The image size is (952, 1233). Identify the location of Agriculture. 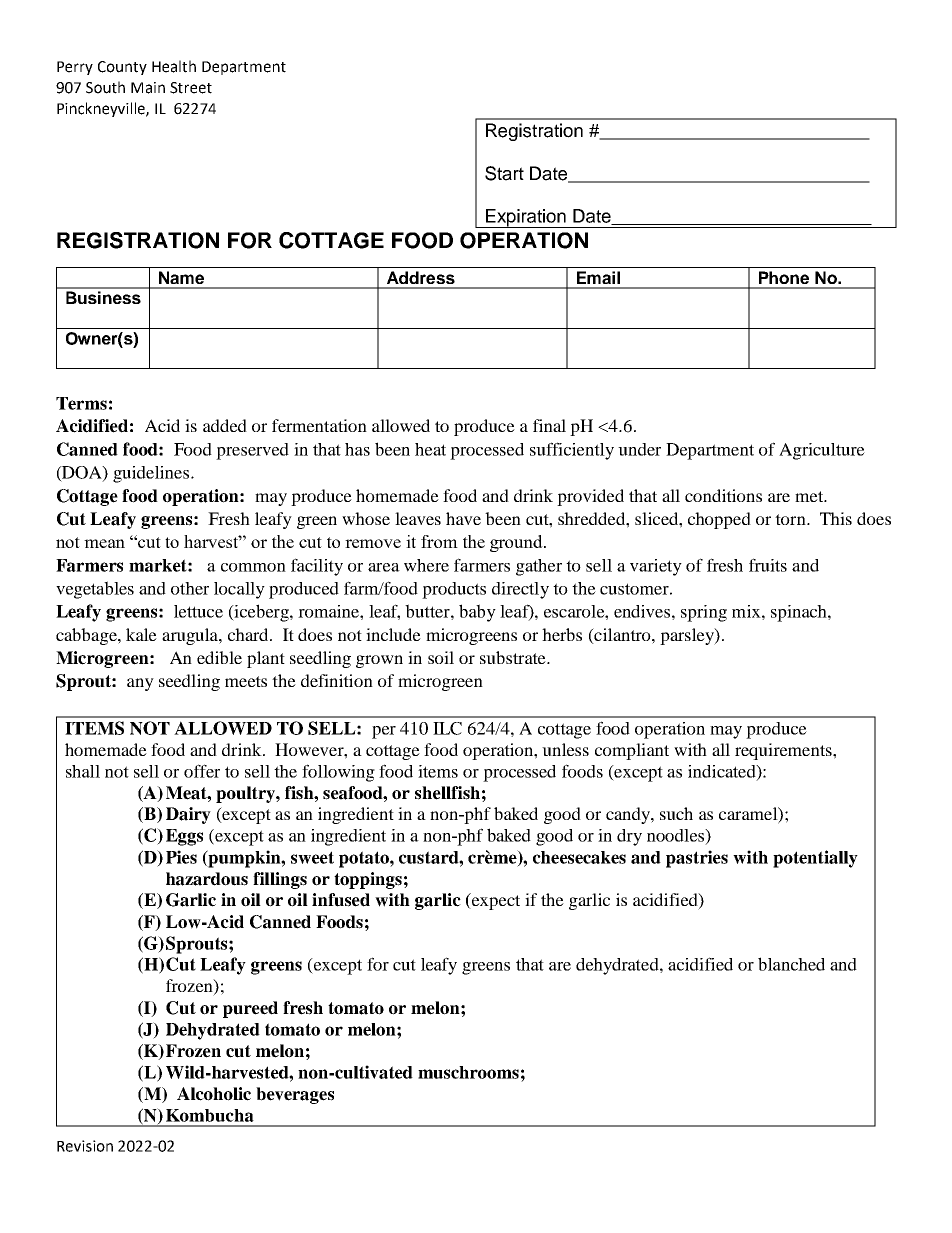
(822, 451).
